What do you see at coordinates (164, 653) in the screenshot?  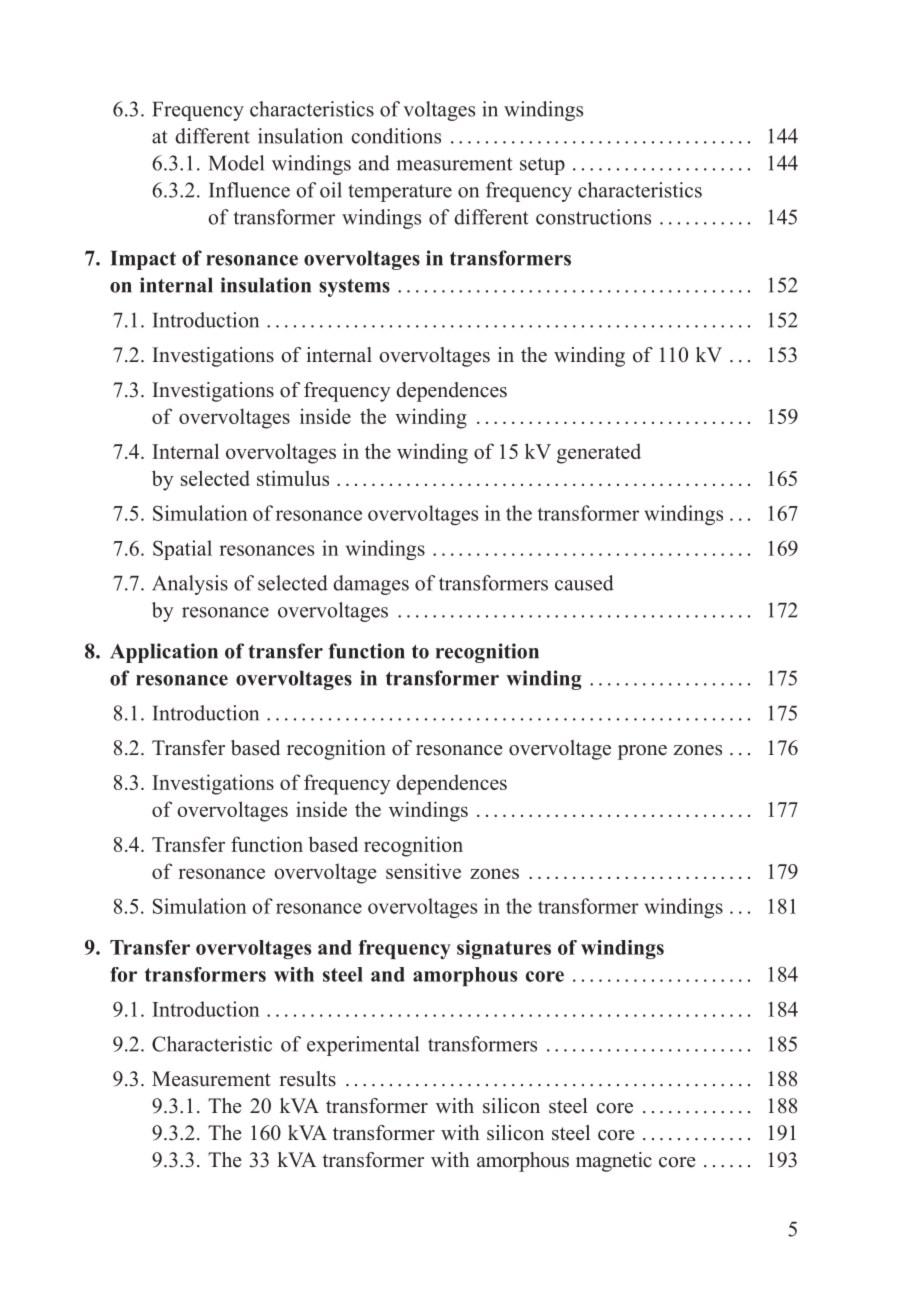 I see `Application` at bounding box center [164, 653].
